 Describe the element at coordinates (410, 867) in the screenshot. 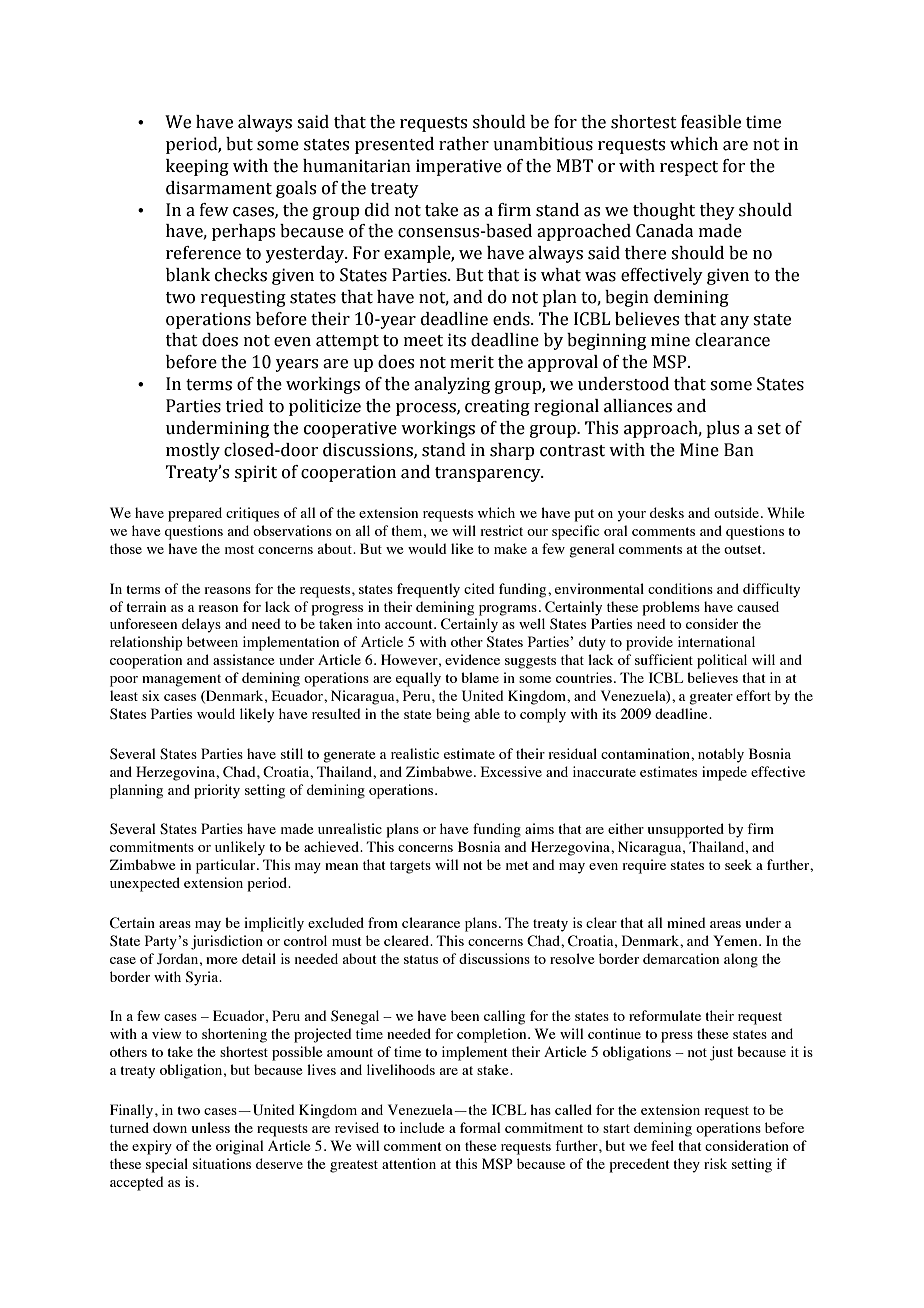

I see `targets` at that location.
